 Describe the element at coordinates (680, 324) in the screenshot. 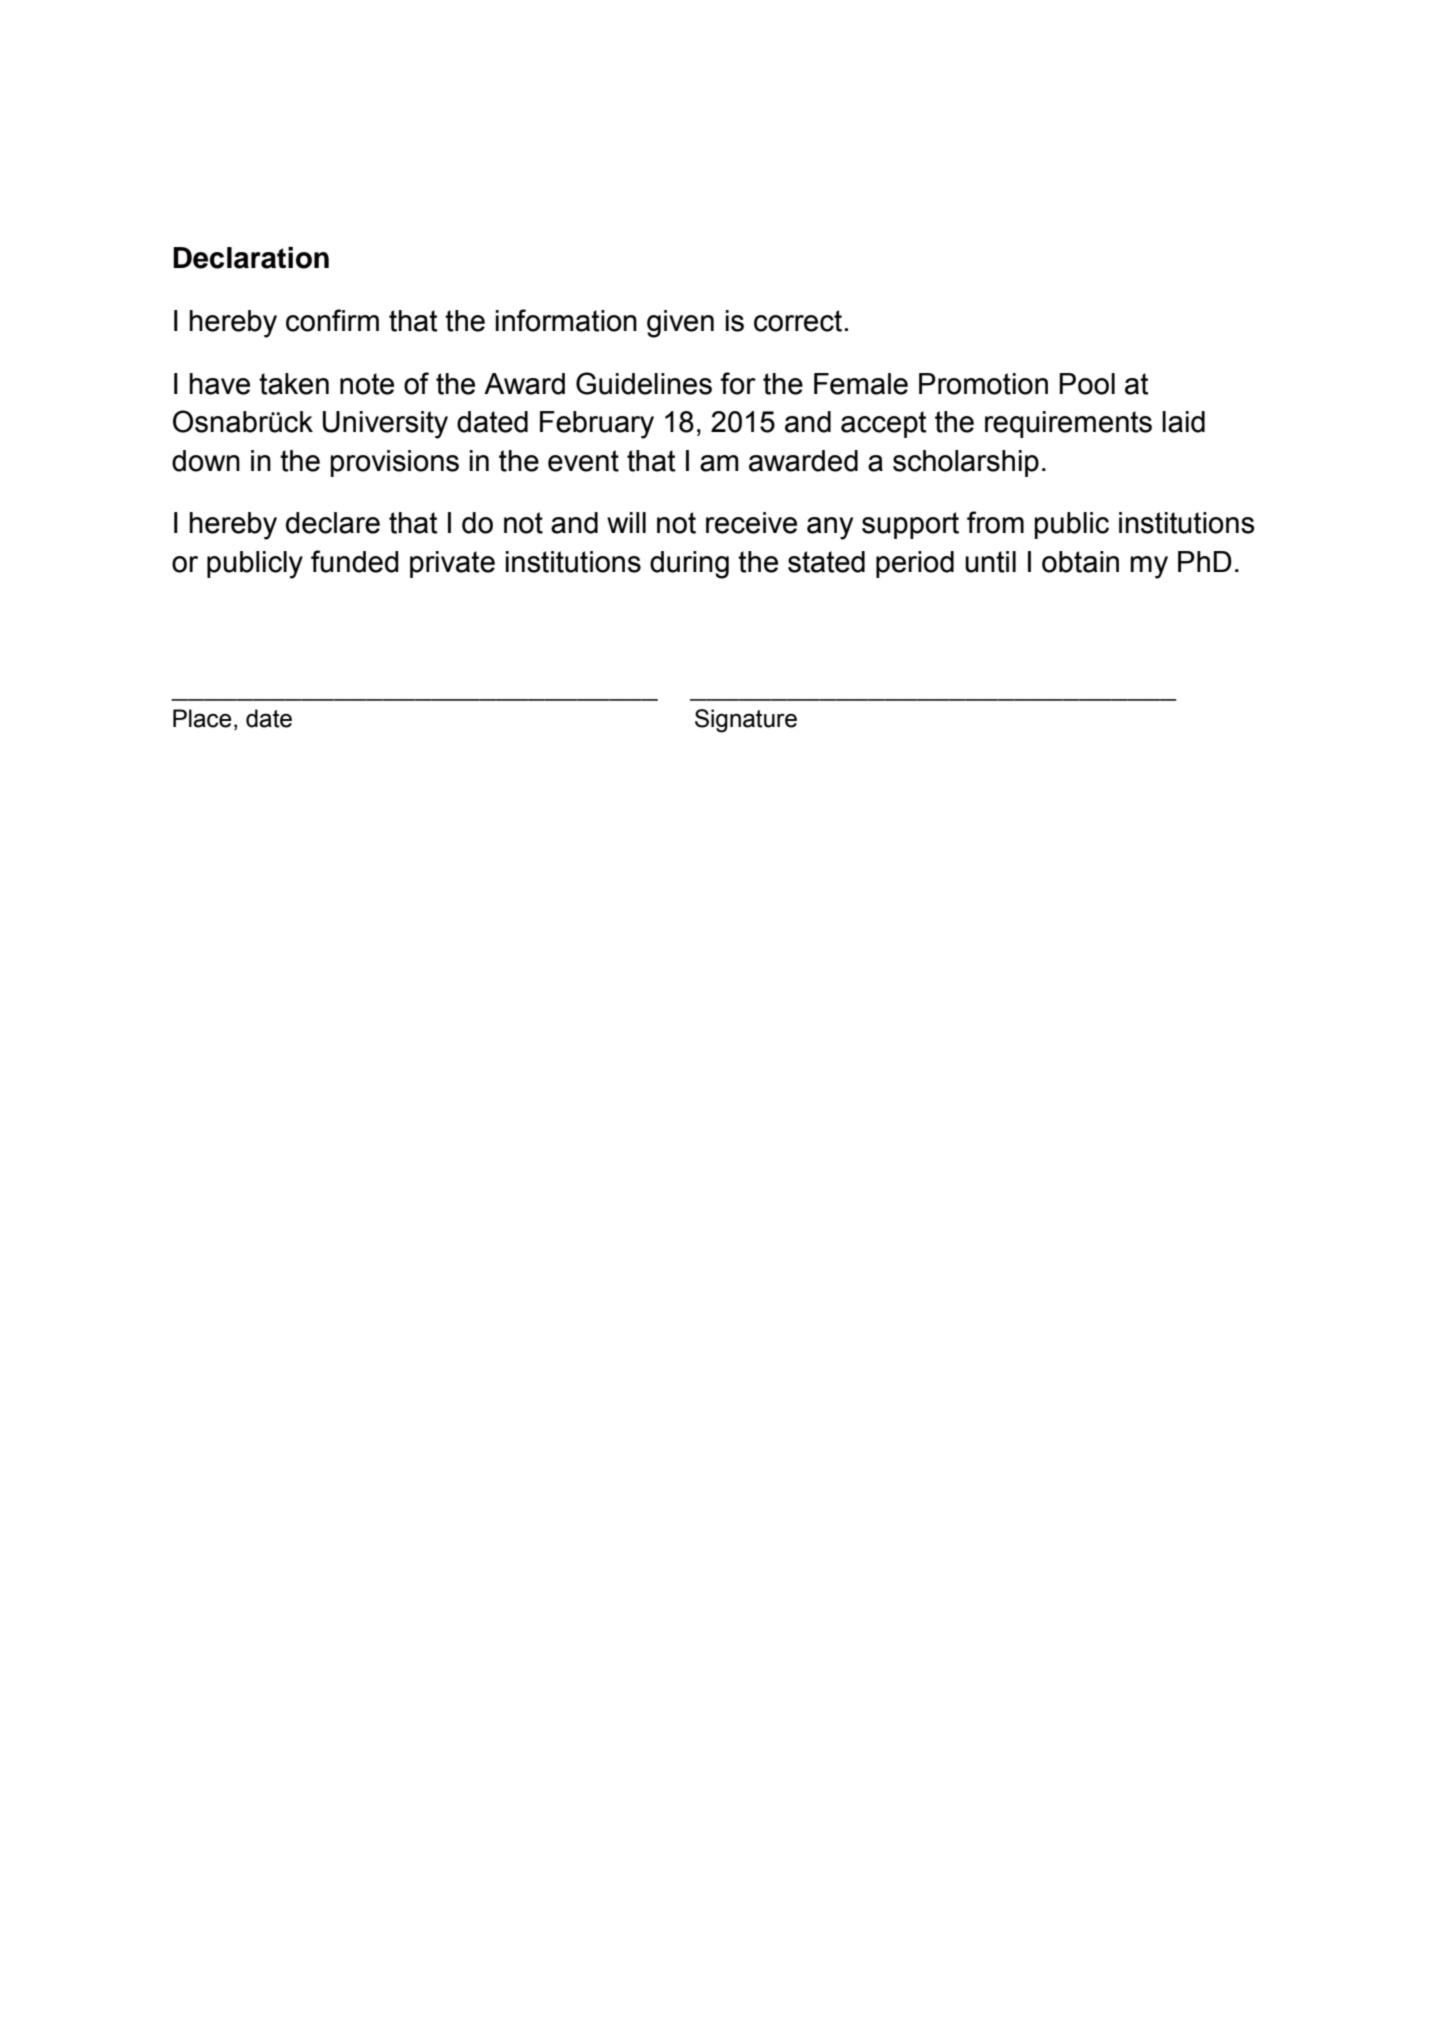

I see `given` at that location.
